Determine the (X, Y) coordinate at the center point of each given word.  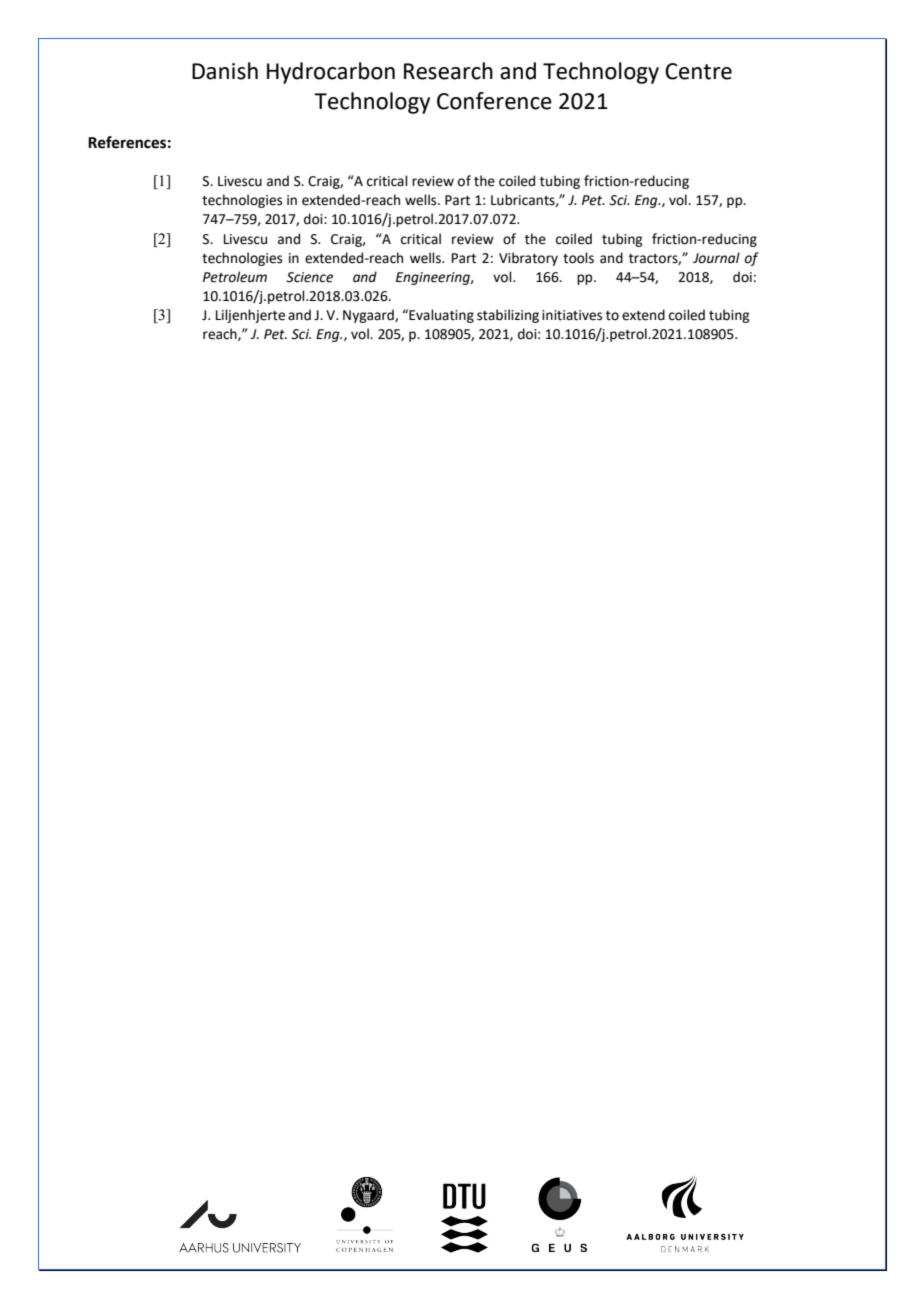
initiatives (572, 315)
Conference (494, 101)
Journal (716, 258)
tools (578, 258)
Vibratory (528, 259)
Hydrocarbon (331, 73)
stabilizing (508, 316)
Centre (698, 71)
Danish (225, 71)
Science (309, 277)
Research (448, 71)
